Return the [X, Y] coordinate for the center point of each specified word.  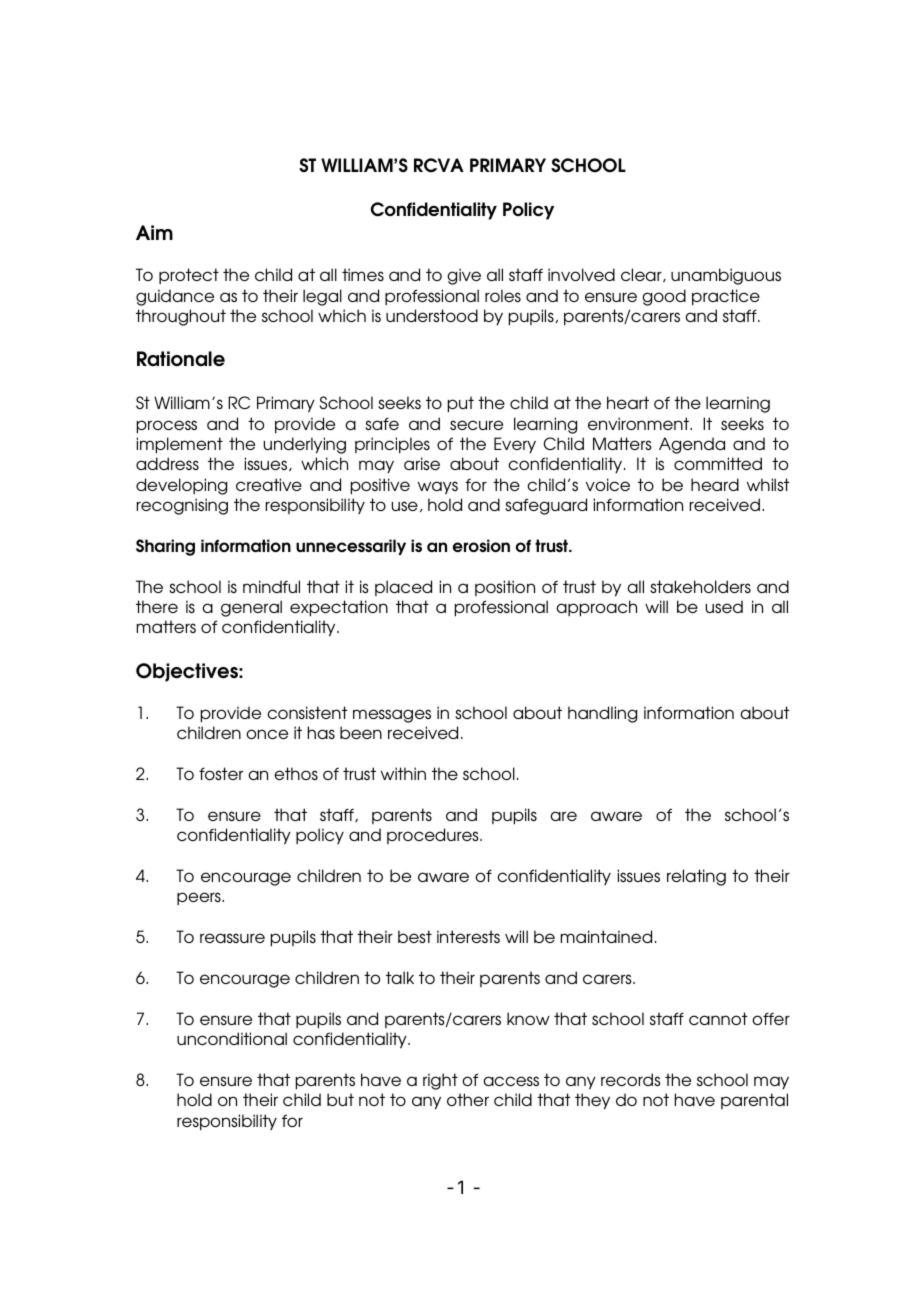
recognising [182, 506]
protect [189, 276]
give [464, 276]
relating [696, 877]
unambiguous [726, 276]
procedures [434, 836]
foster [221, 773]
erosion [481, 545]
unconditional [232, 1038]
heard [715, 484]
